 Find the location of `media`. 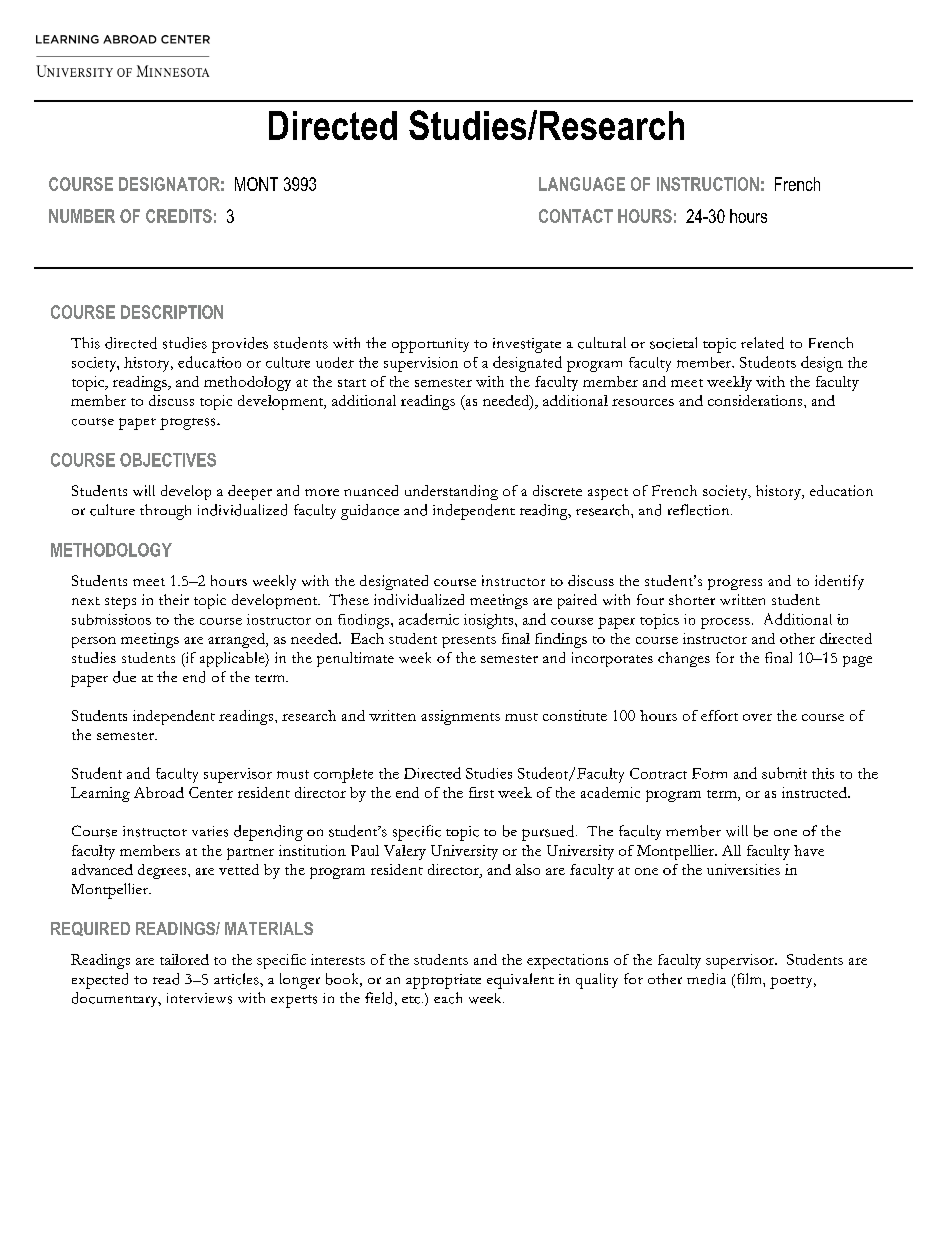

media is located at coordinates (706, 979).
